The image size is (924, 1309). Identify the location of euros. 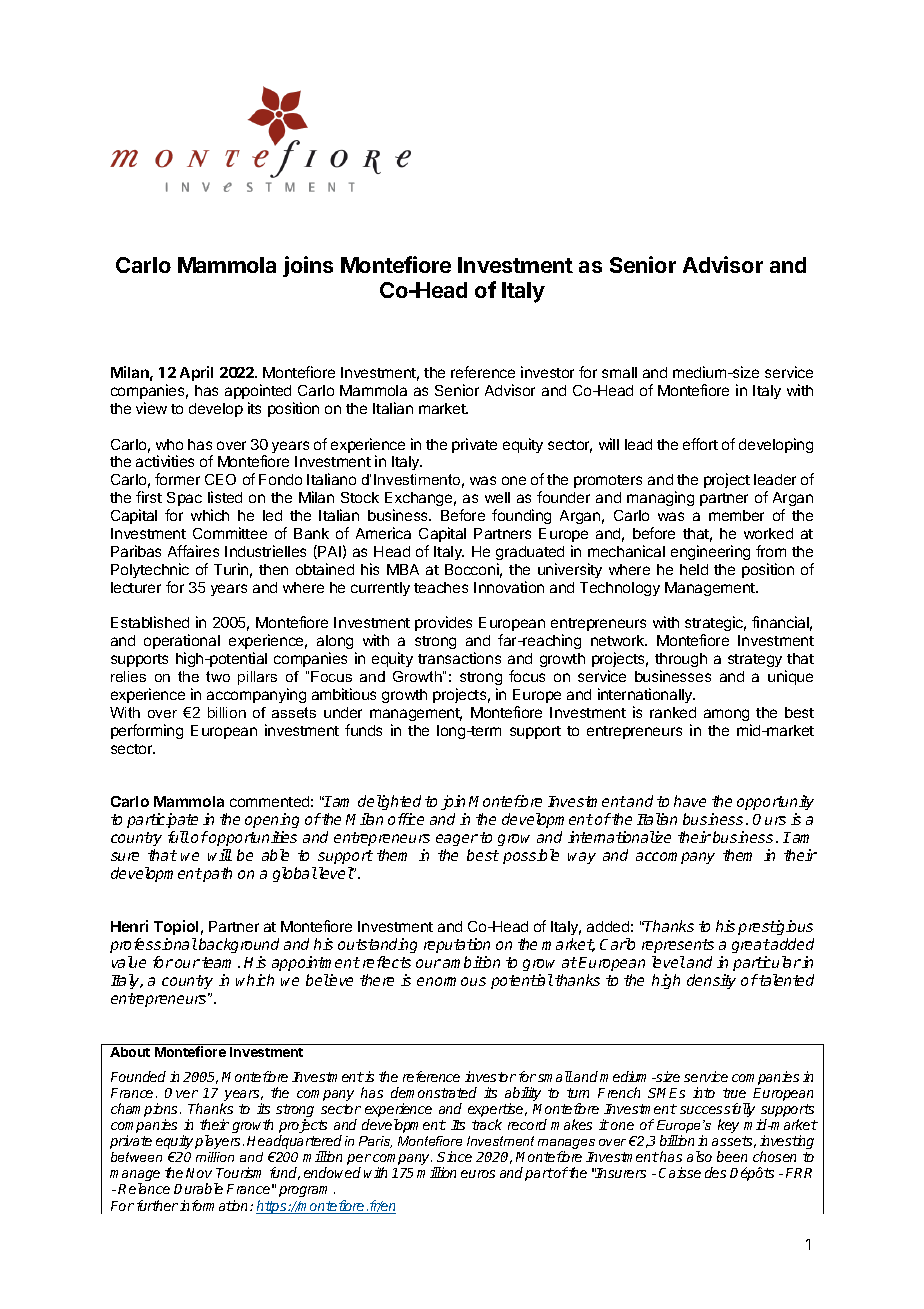
(478, 1174).
